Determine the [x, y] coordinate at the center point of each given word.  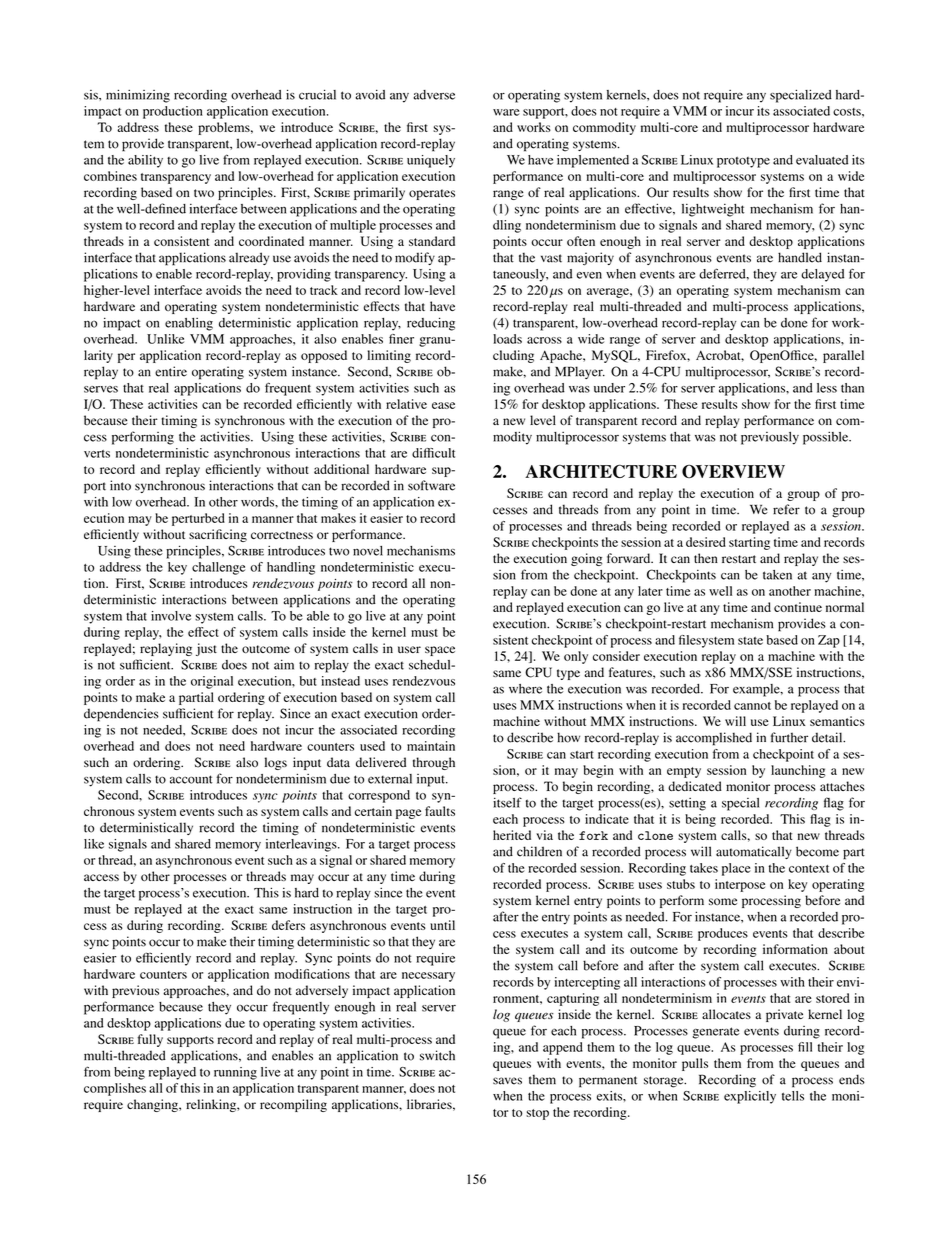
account [191, 779]
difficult [433, 453]
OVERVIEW [733, 471]
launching [798, 771]
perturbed [198, 519]
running [235, 1073]
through [434, 763]
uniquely [431, 161]
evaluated [822, 160]
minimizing [138, 96]
